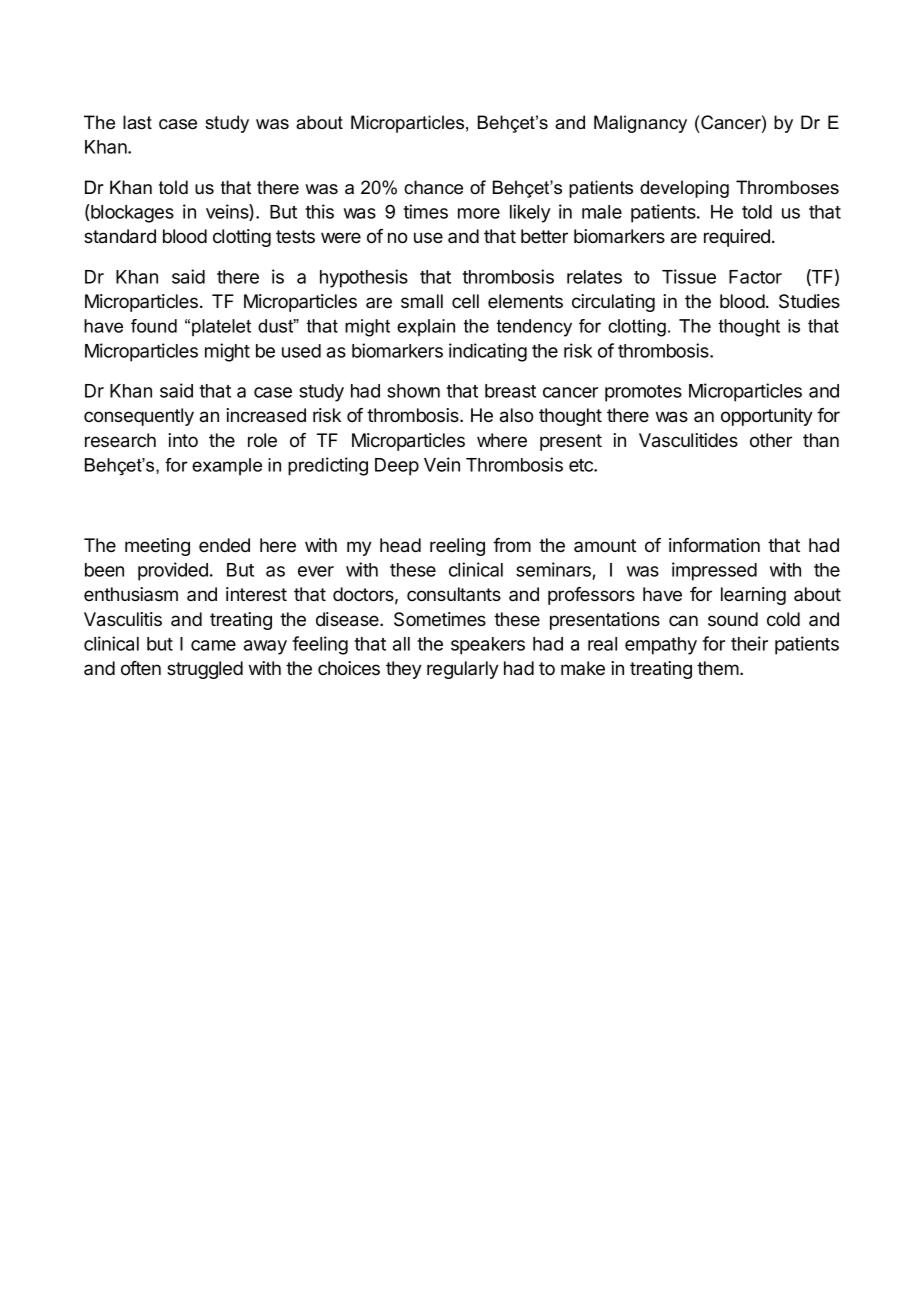  Describe the element at coordinates (433, 187) in the document. I see `chance` at that location.
